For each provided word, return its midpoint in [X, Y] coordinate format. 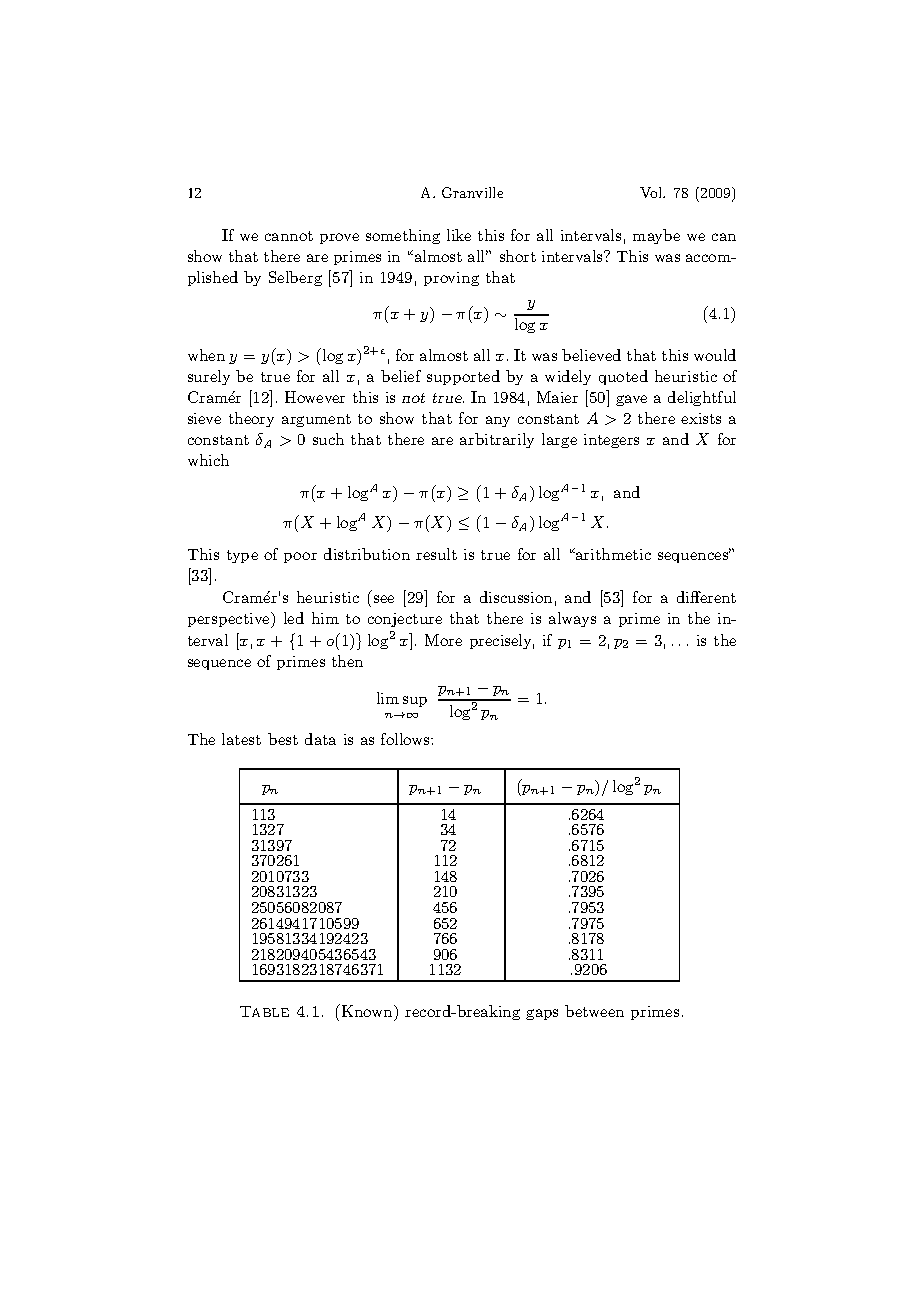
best [283, 739]
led [294, 618]
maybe [656, 236]
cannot [289, 236]
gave [631, 400]
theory [251, 419]
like [459, 235]
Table [264, 1011]
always [572, 619]
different [706, 597]
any [498, 421]
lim [388, 698]
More [443, 640]
